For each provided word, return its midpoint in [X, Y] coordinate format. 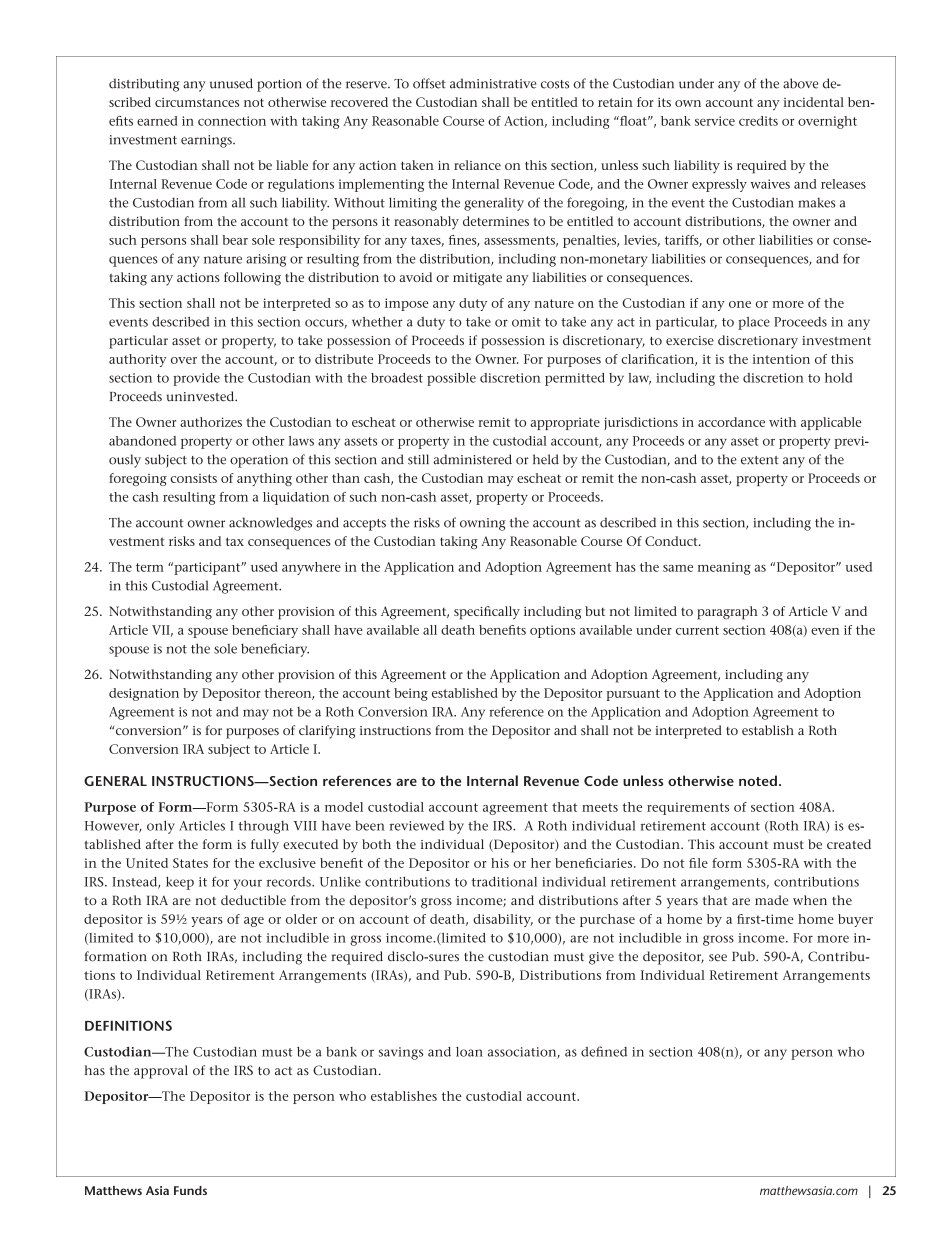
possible [451, 379]
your [248, 884]
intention [781, 359]
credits [758, 121]
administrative [493, 83]
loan [469, 1052]
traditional [504, 882]
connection [232, 121]
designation [144, 694]
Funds [190, 1190]
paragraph [727, 613]
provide [196, 379]
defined [604, 1051]
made [771, 900]
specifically [487, 613]
